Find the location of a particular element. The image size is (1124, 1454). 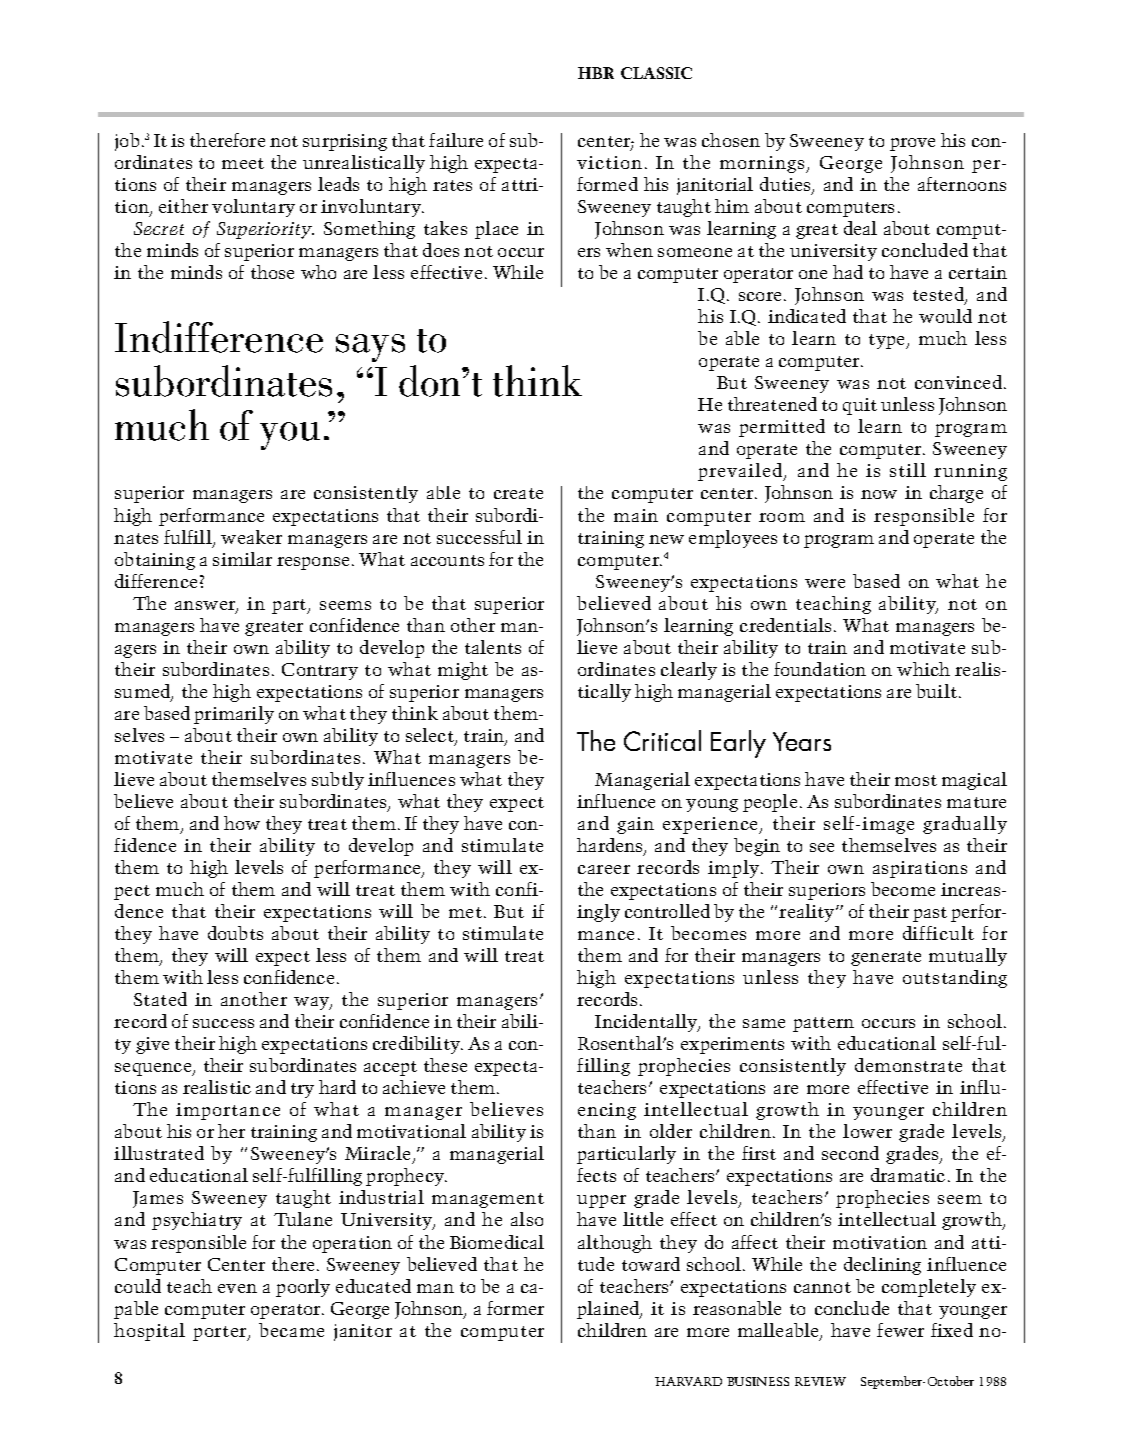

which is located at coordinates (923, 669).
